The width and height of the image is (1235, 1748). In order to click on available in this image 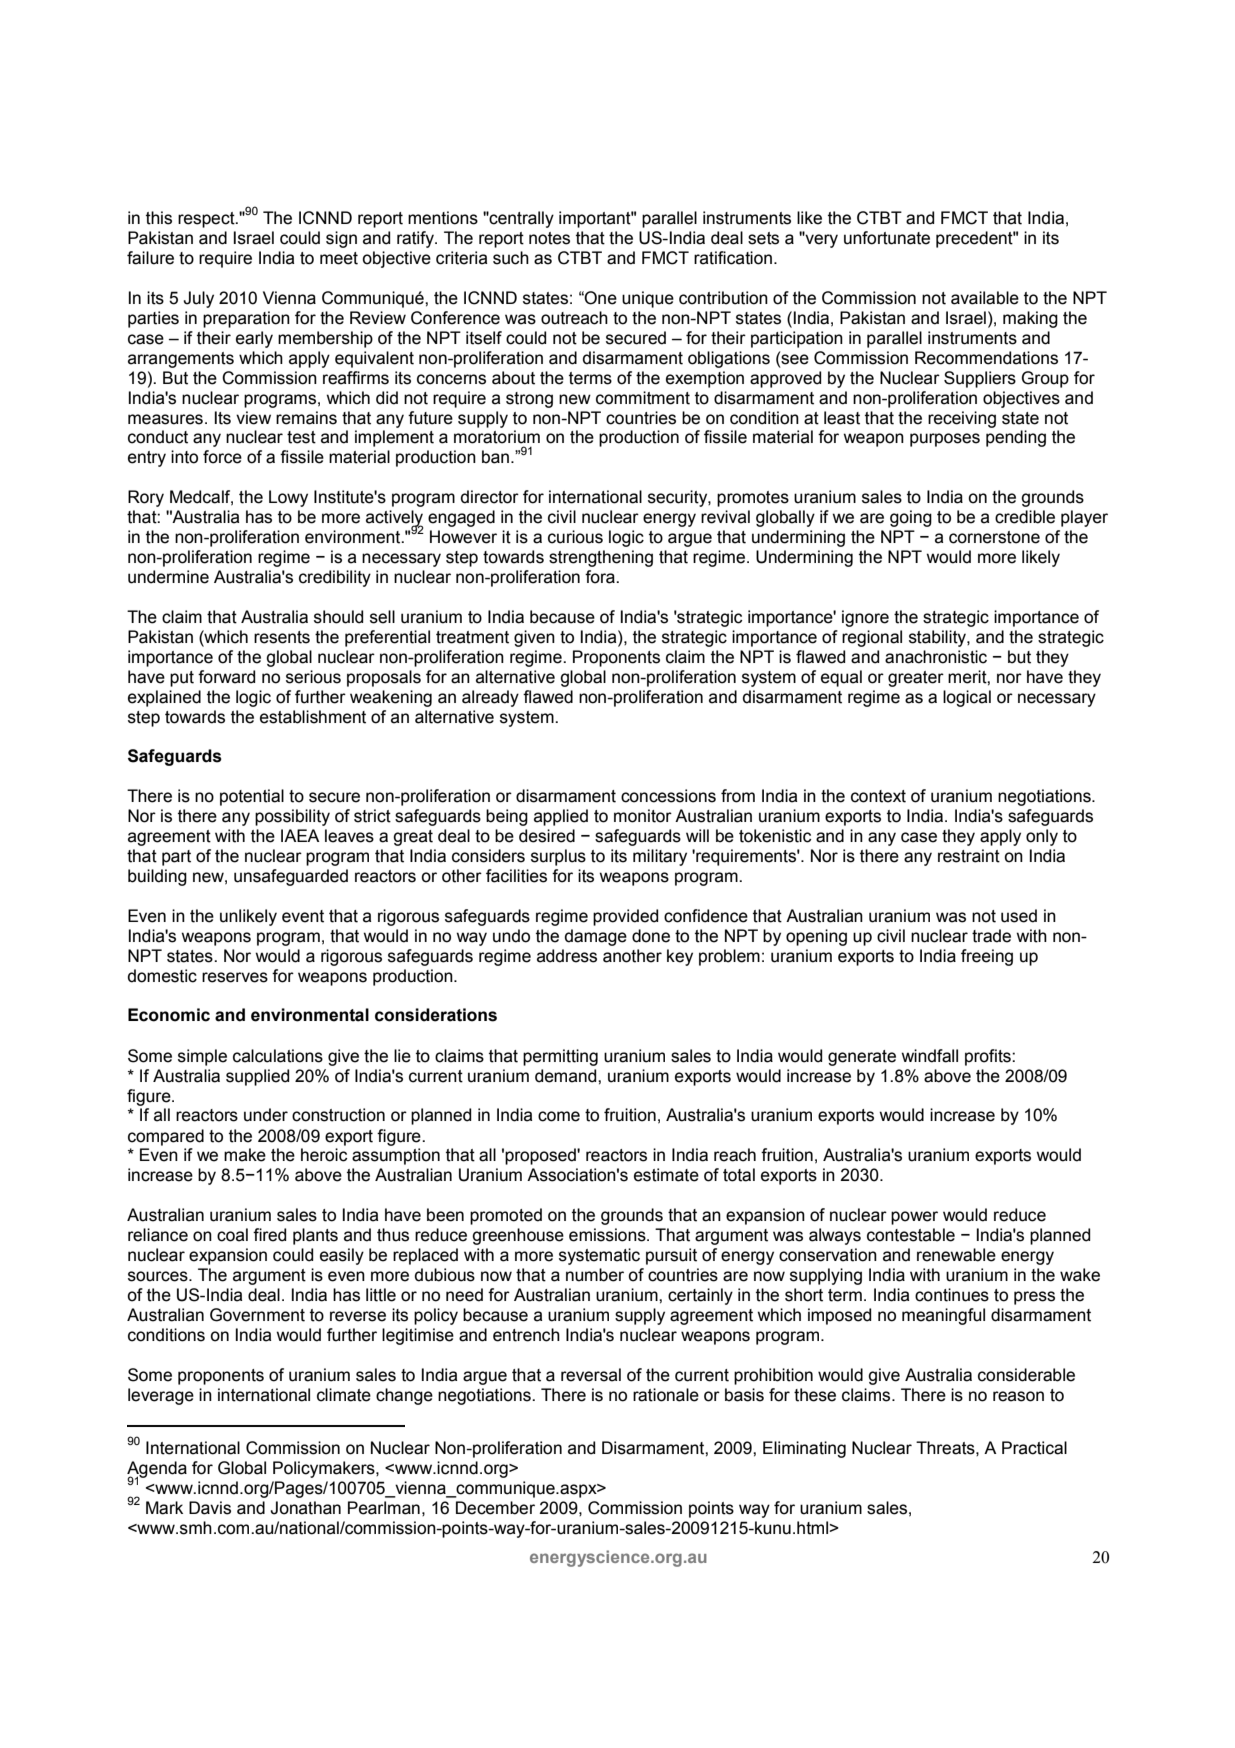, I will do `click(985, 298)`.
